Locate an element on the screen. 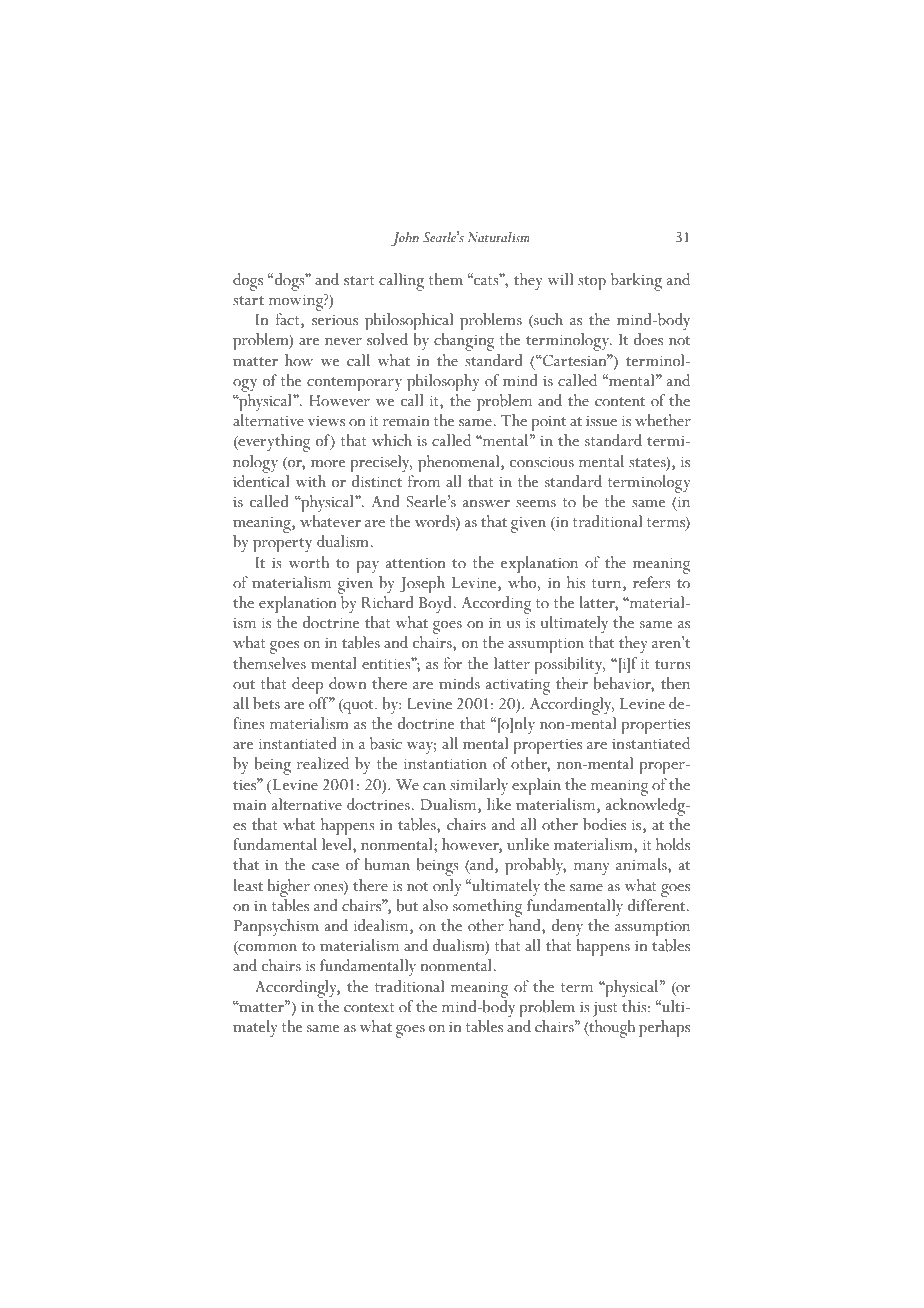 The height and width of the screenshot is (1308, 924). just is located at coordinates (605, 1009).
